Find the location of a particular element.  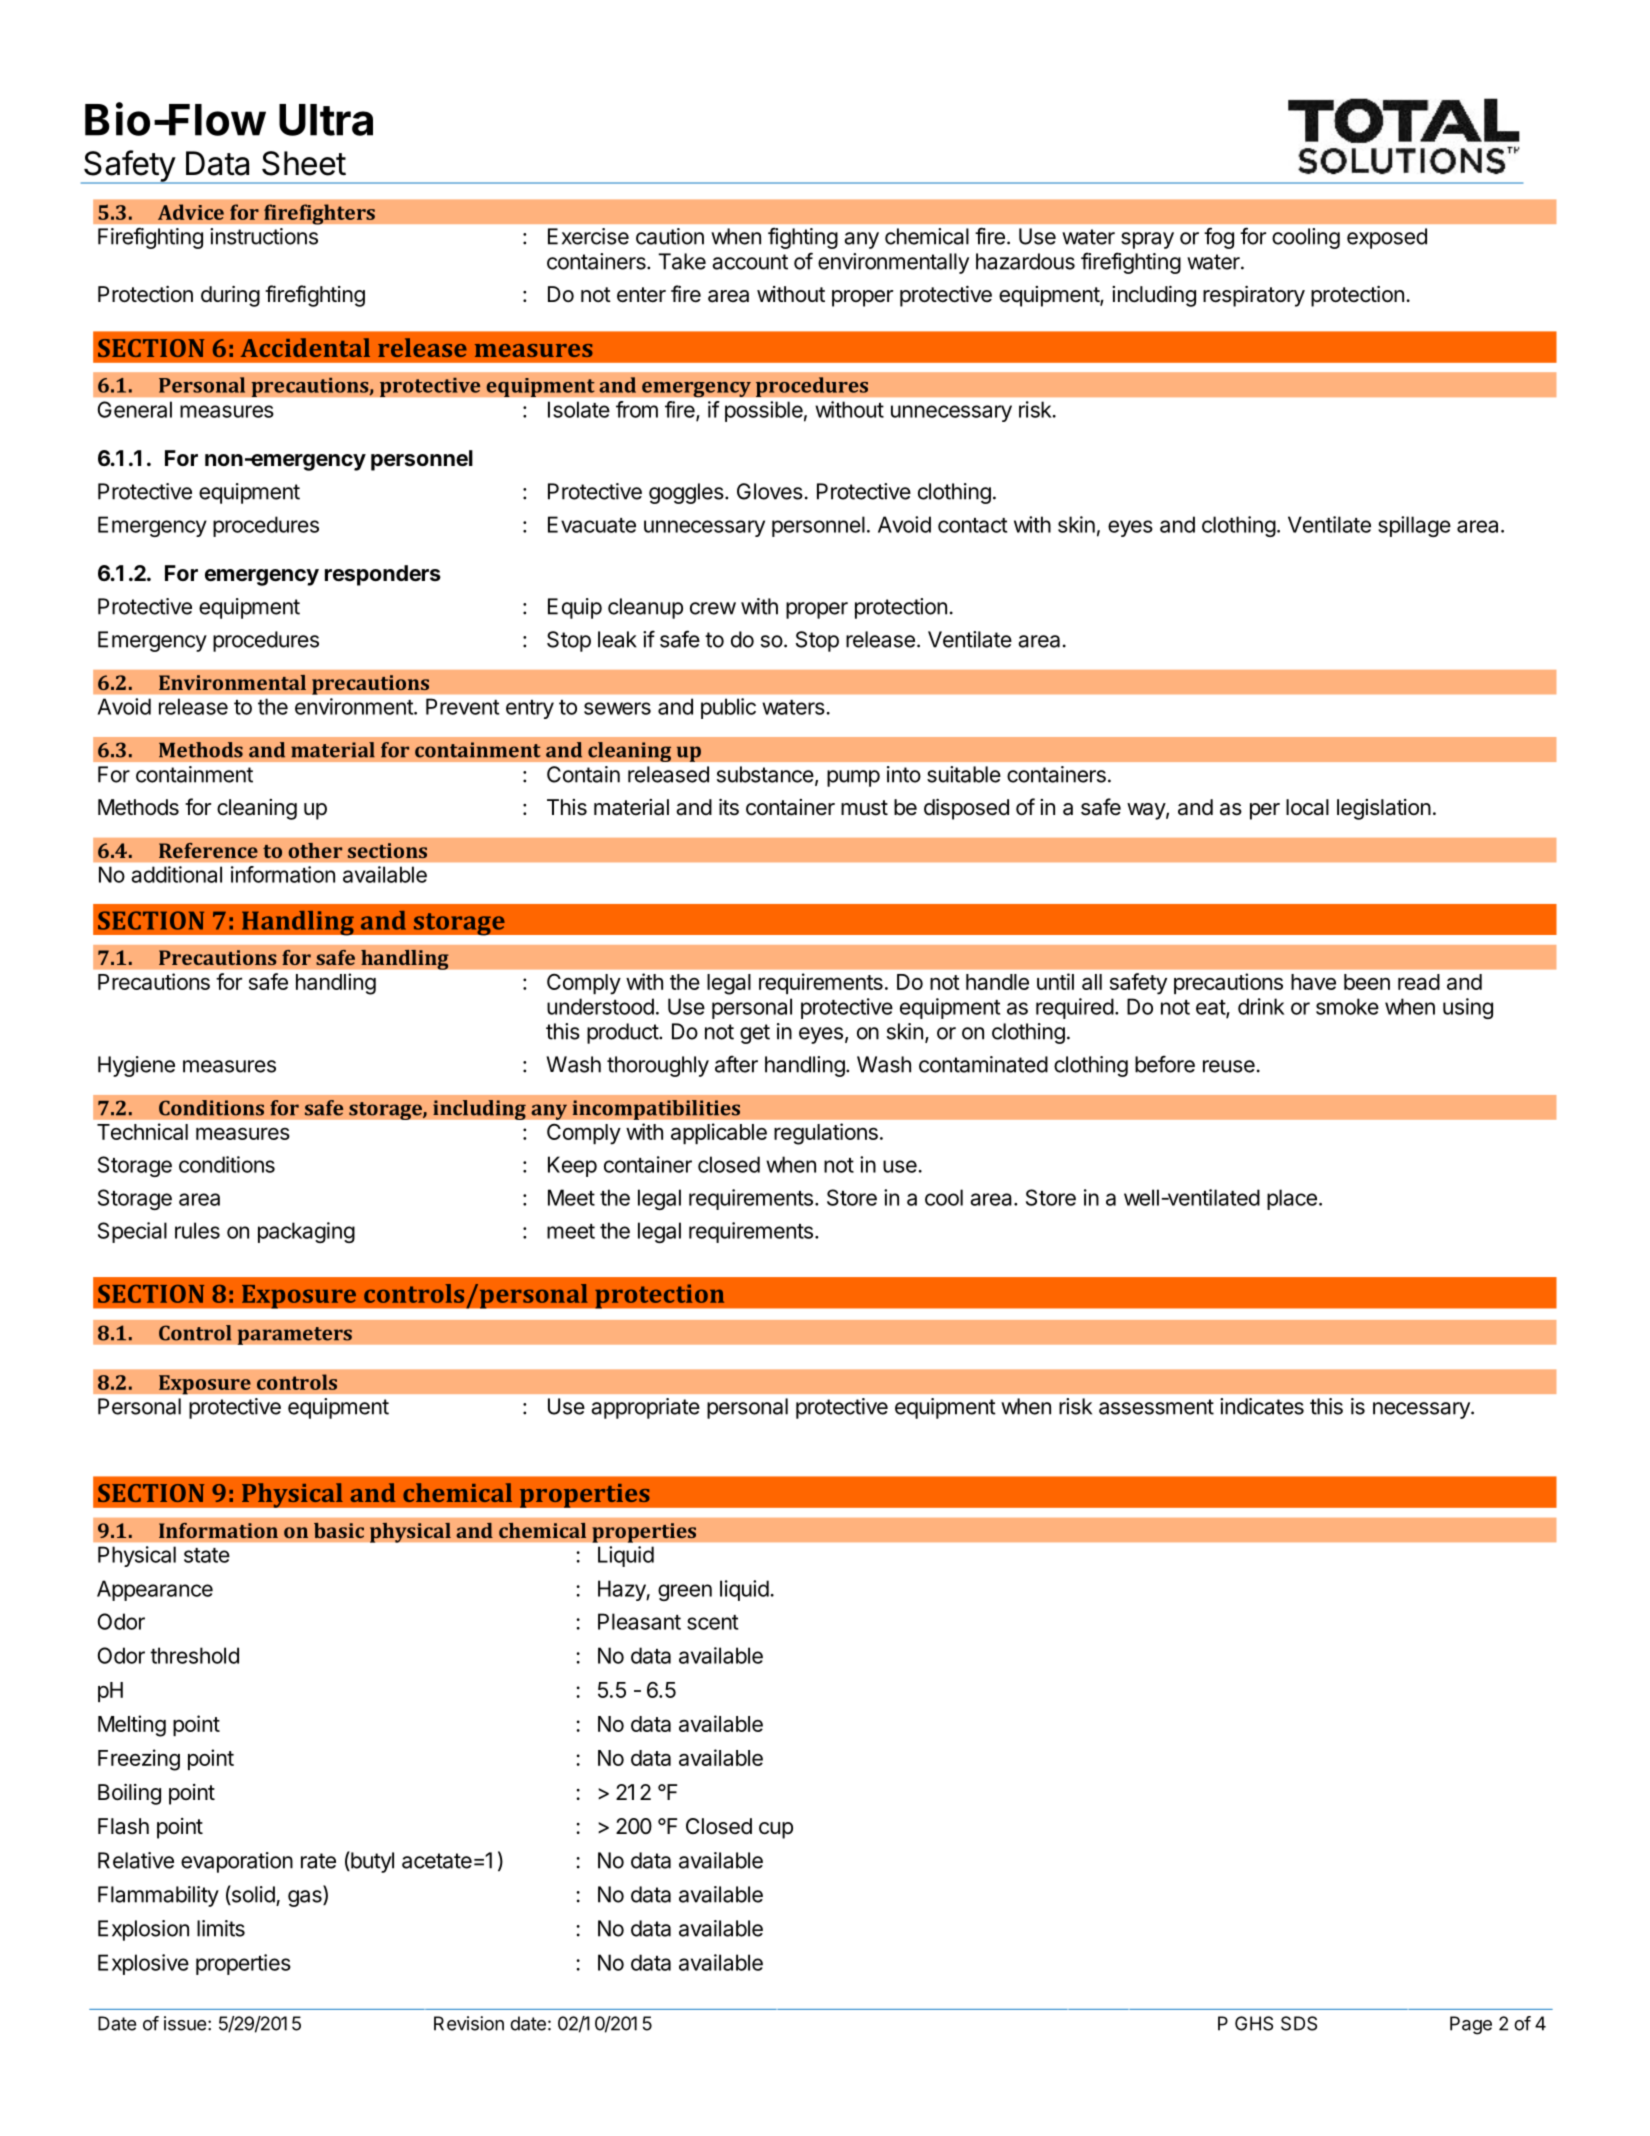

exposed is located at coordinates (1387, 238).
